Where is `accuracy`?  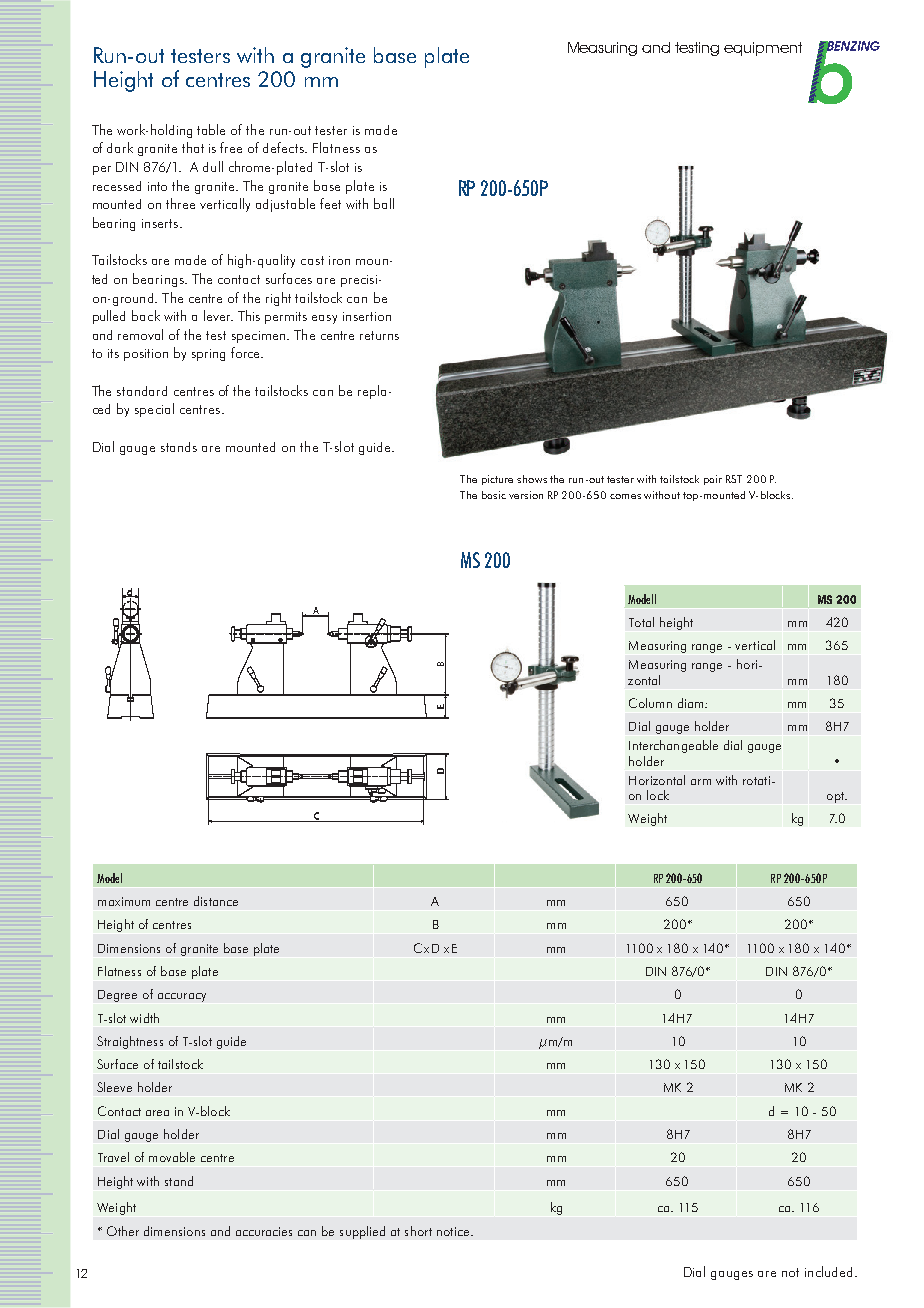 accuracy is located at coordinates (182, 997).
